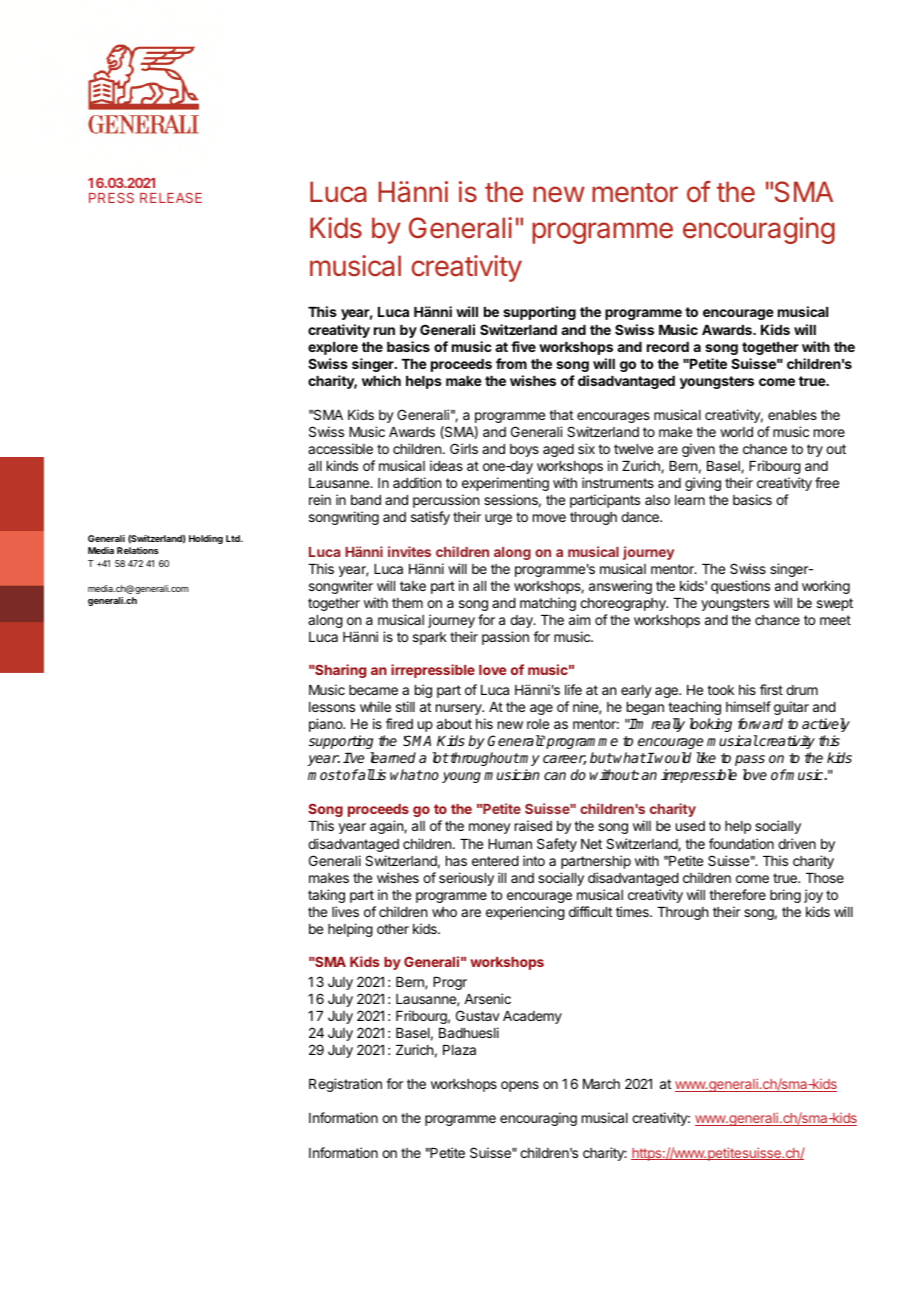 The width and height of the image is (924, 1308). I want to click on record, so click(668, 347).
